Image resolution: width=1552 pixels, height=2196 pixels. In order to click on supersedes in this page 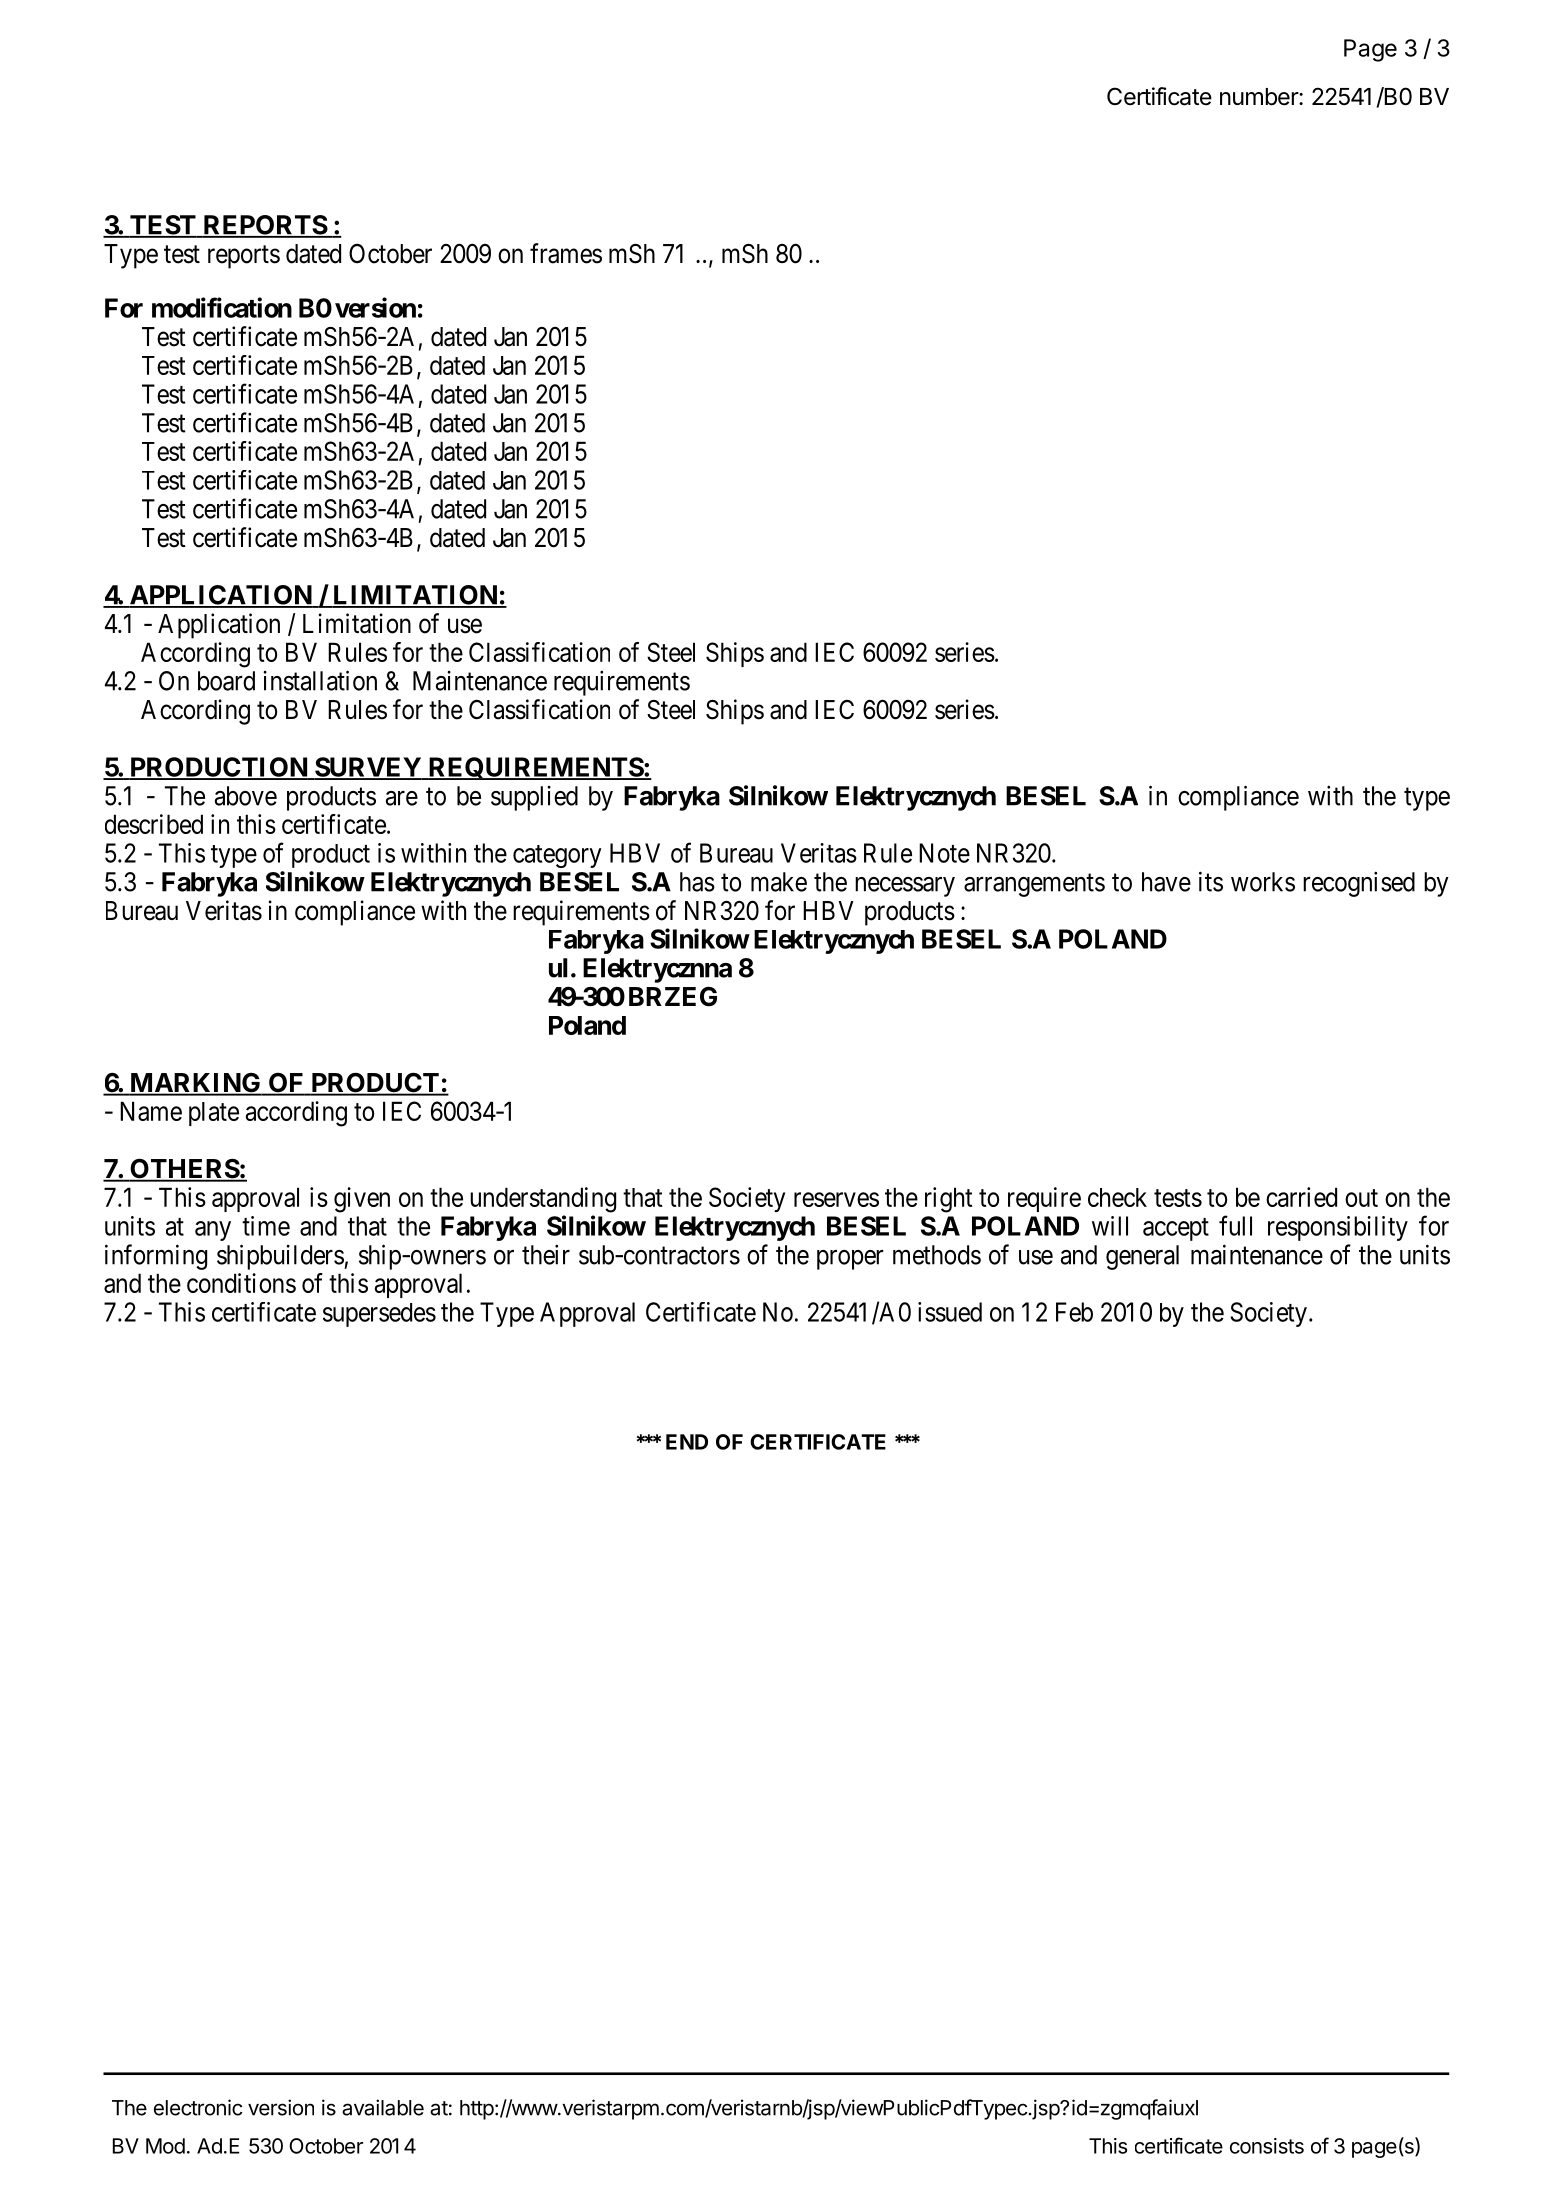, I will do `click(379, 1315)`.
